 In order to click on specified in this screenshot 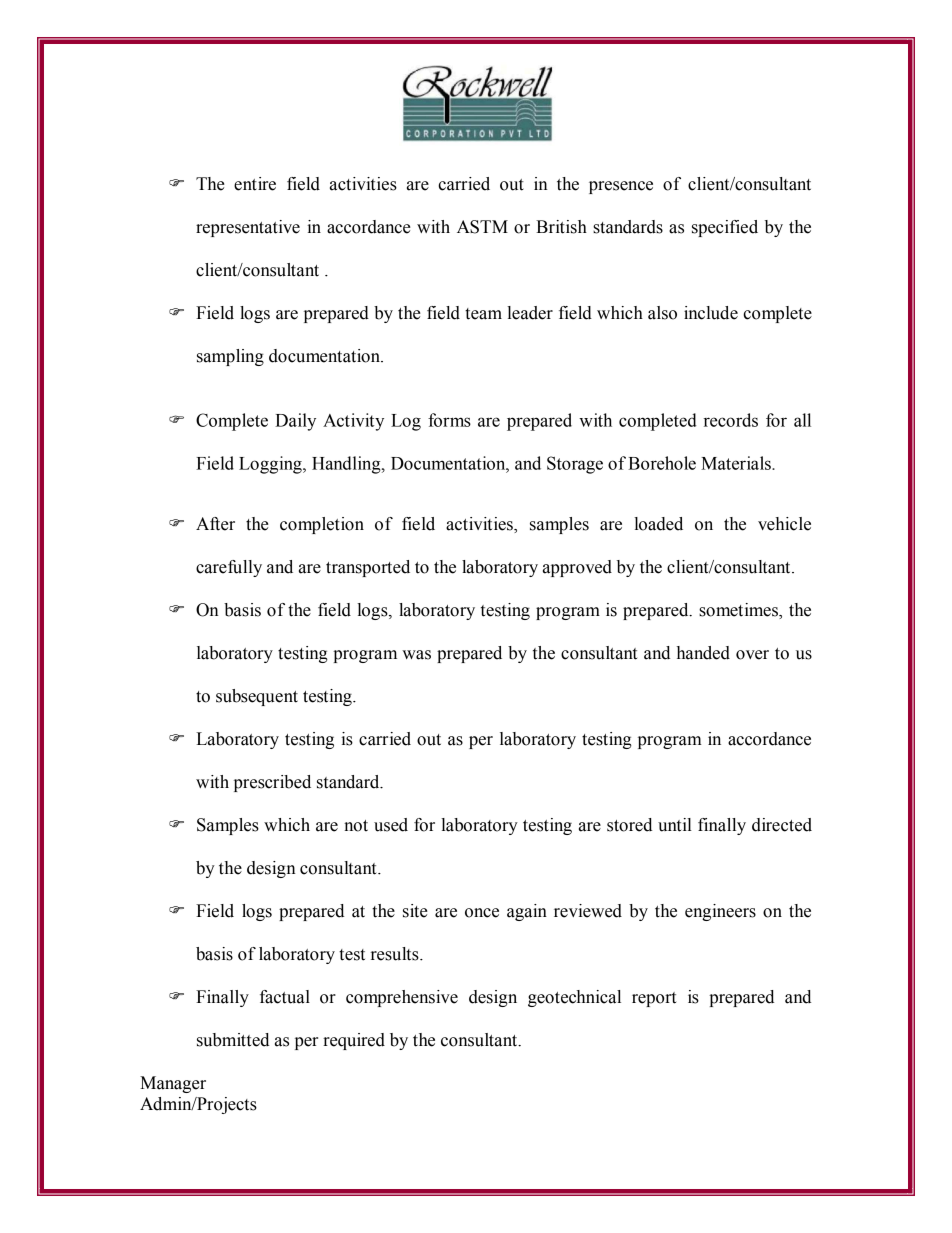, I will do `click(725, 228)`.
